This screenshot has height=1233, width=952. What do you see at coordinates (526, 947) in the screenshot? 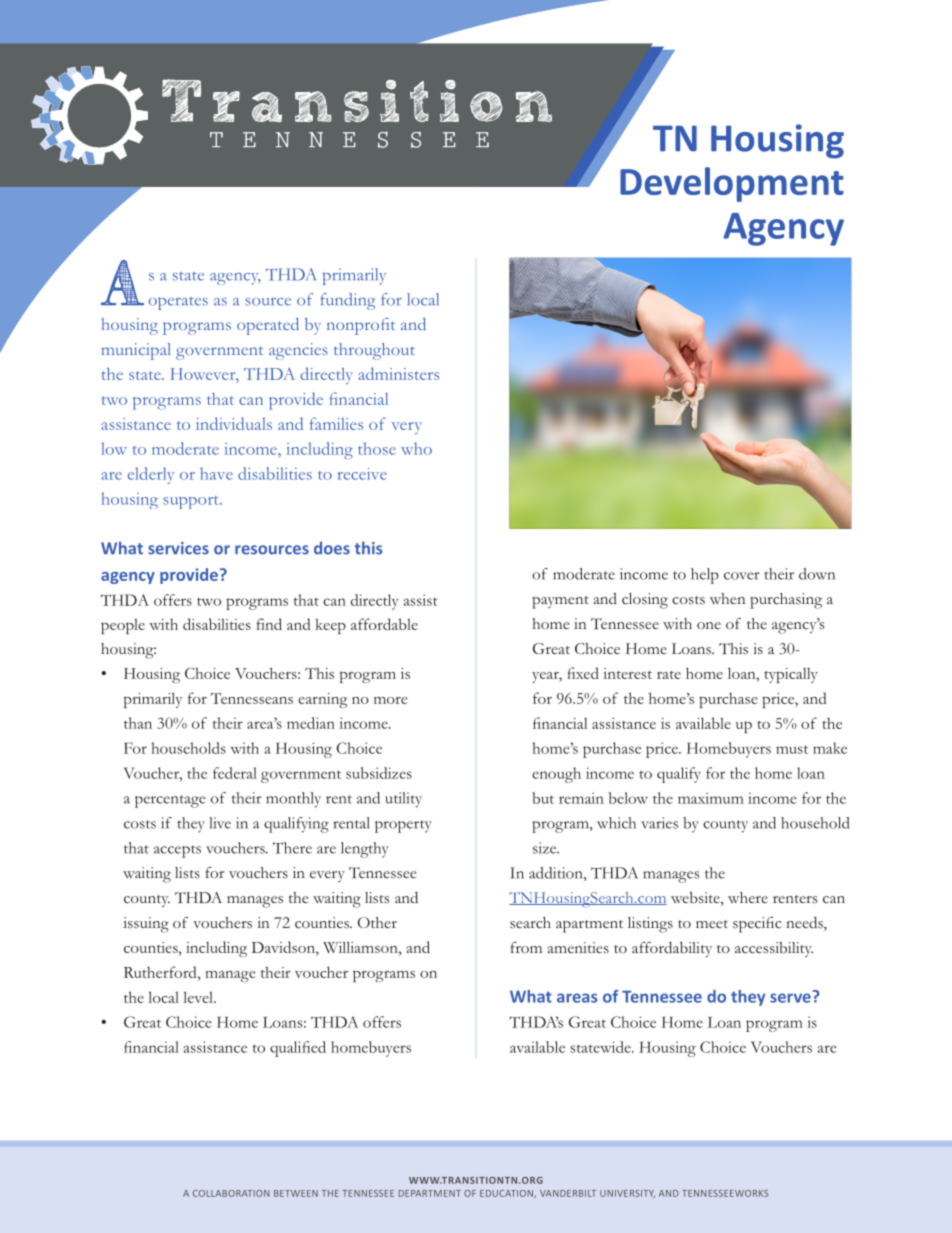
I see `from` at bounding box center [526, 947].
